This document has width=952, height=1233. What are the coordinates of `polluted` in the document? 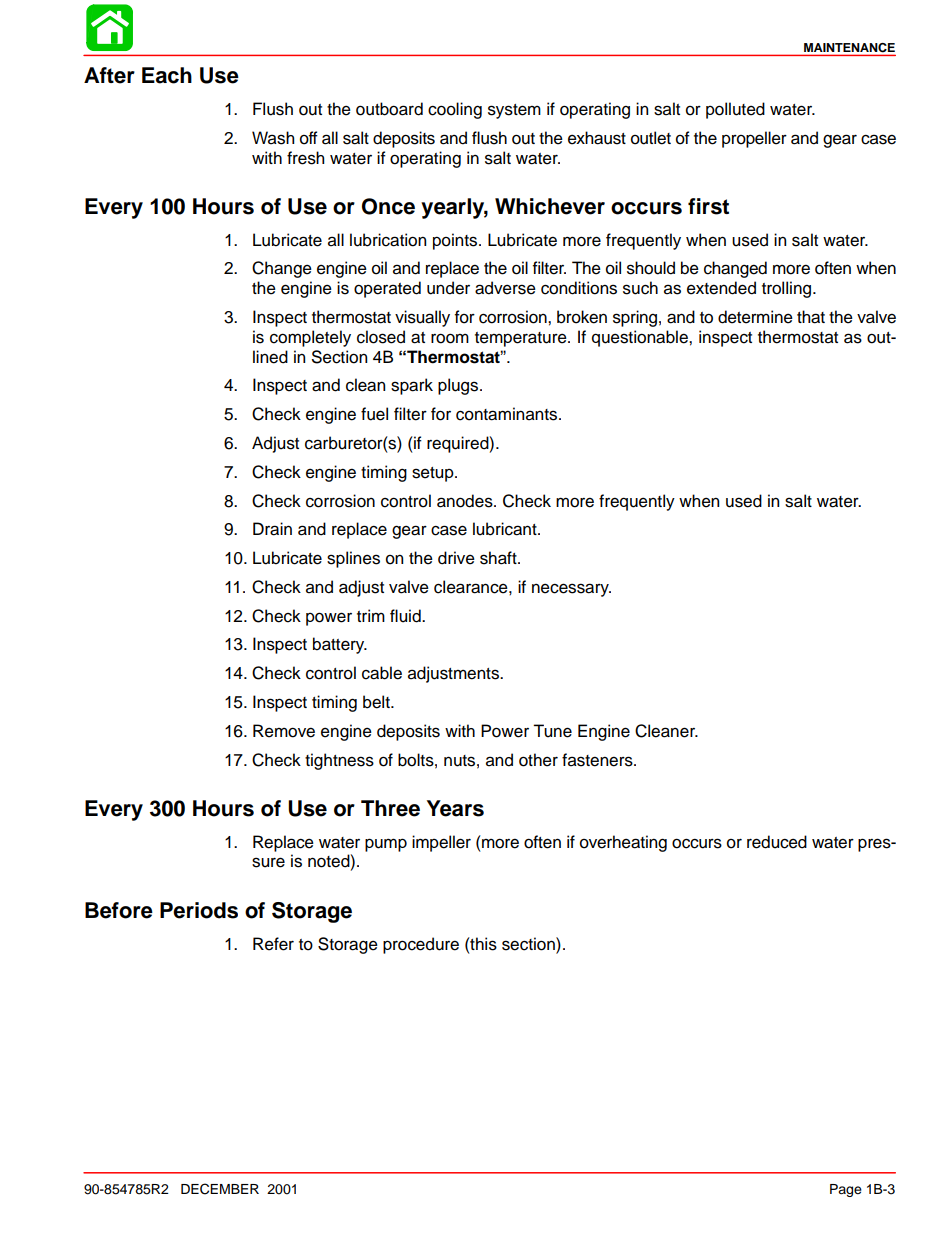 It's located at (735, 110).
